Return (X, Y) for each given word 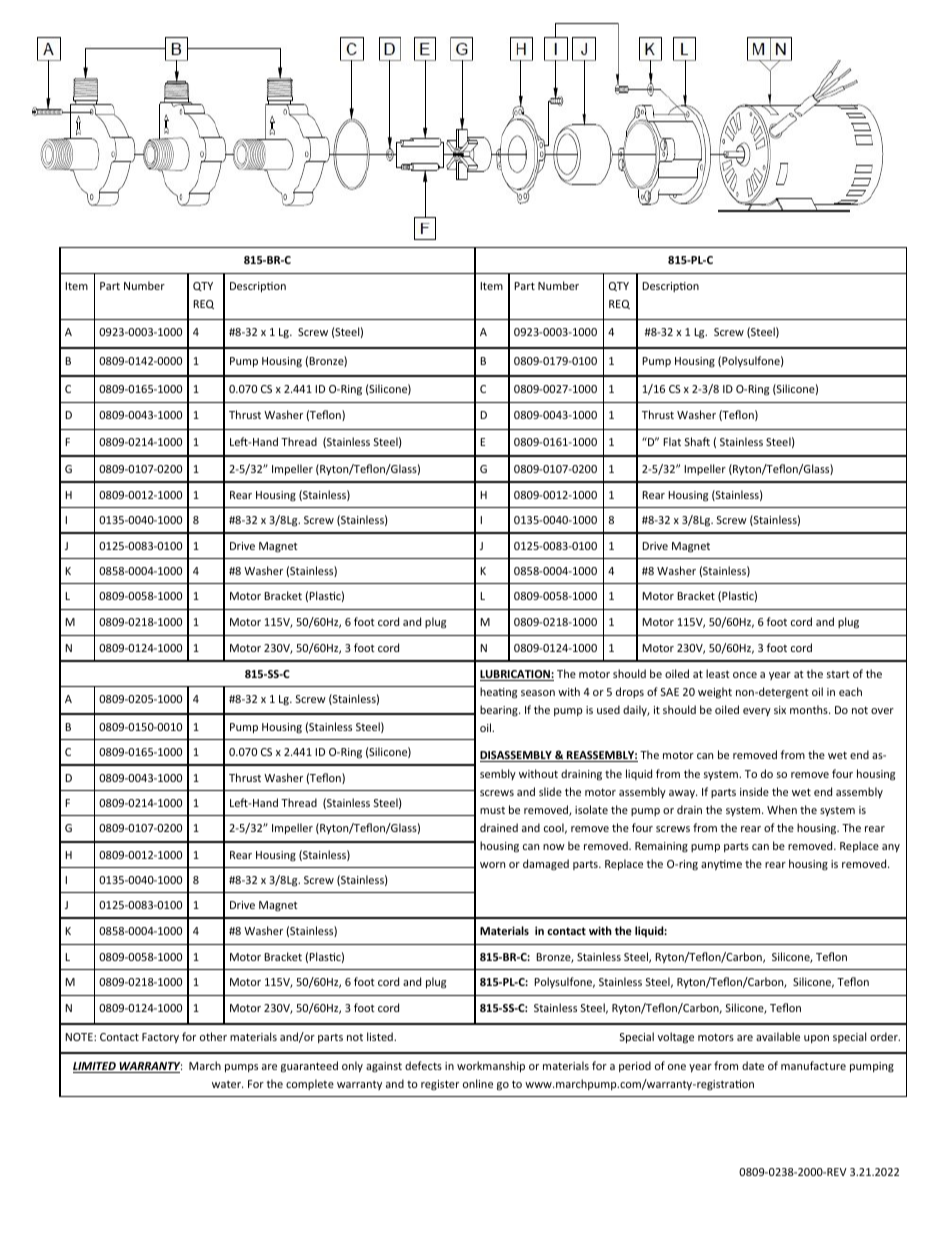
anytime (721, 865)
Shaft (697, 441)
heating (498, 693)
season (538, 693)
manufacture (813, 1065)
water (227, 1084)
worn (492, 865)
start (838, 674)
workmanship (491, 1066)
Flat (672, 441)
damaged (546, 864)
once (745, 675)
